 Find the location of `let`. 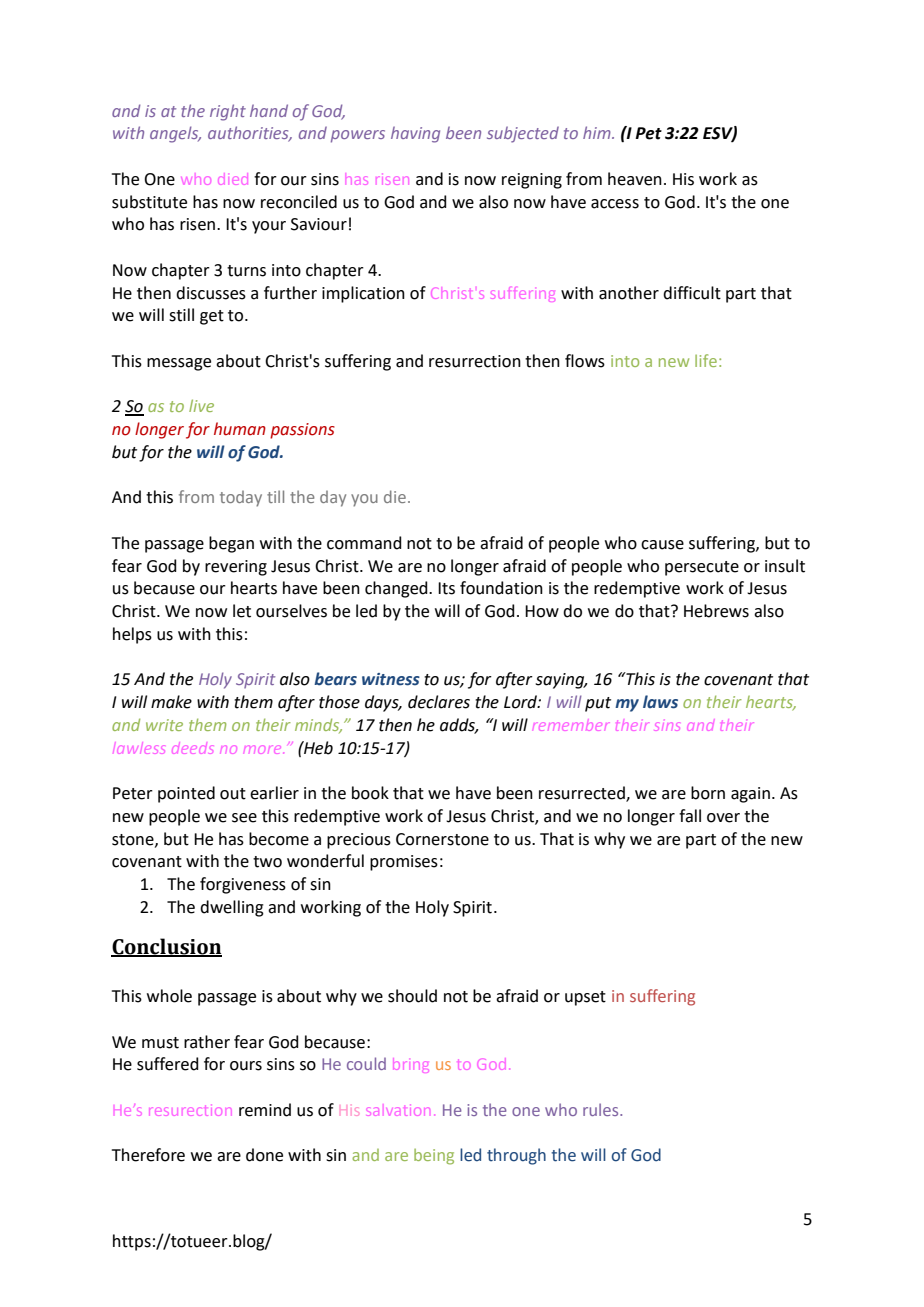

let is located at coordinates (242, 611).
